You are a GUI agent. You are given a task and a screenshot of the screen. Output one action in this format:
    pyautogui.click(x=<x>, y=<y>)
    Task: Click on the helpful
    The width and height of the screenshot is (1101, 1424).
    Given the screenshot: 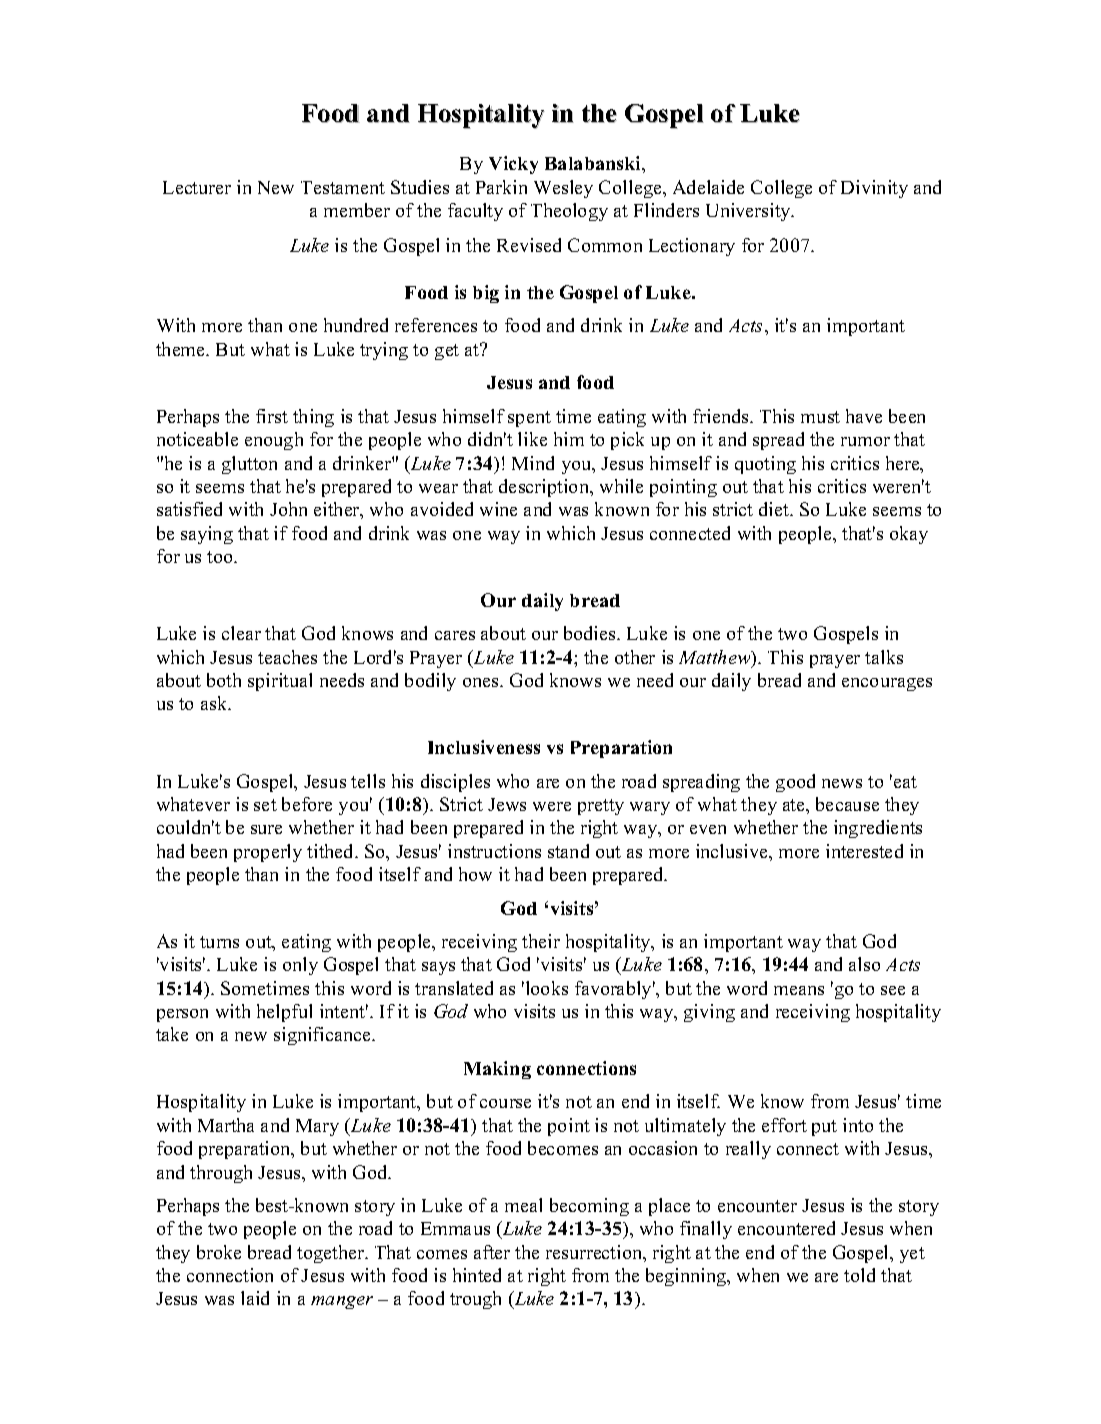 What is the action you would take?
    pyautogui.click(x=284, y=1013)
